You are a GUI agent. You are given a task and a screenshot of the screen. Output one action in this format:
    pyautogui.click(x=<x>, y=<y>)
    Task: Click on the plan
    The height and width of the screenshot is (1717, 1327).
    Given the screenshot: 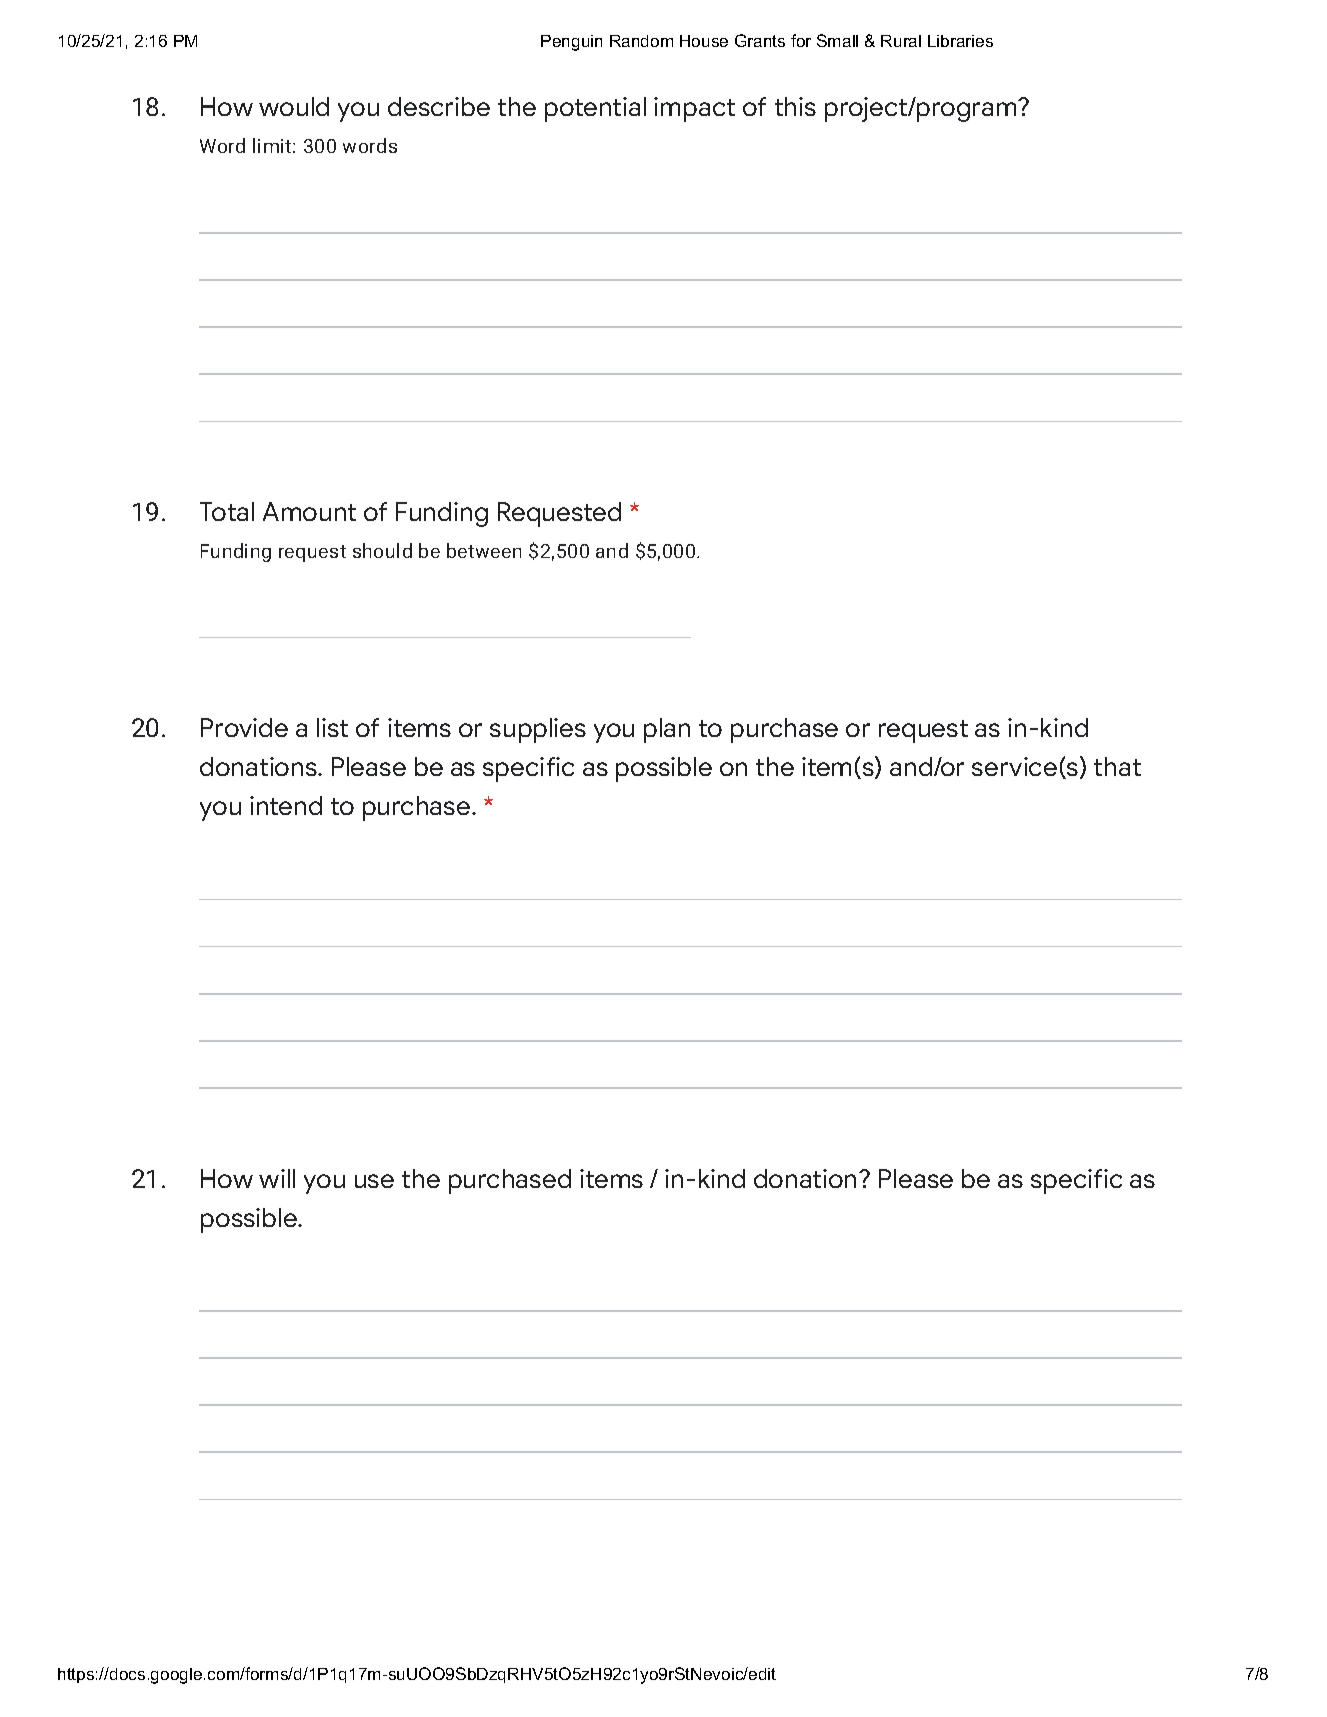 What is the action you would take?
    pyautogui.click(x=667, y=730)
